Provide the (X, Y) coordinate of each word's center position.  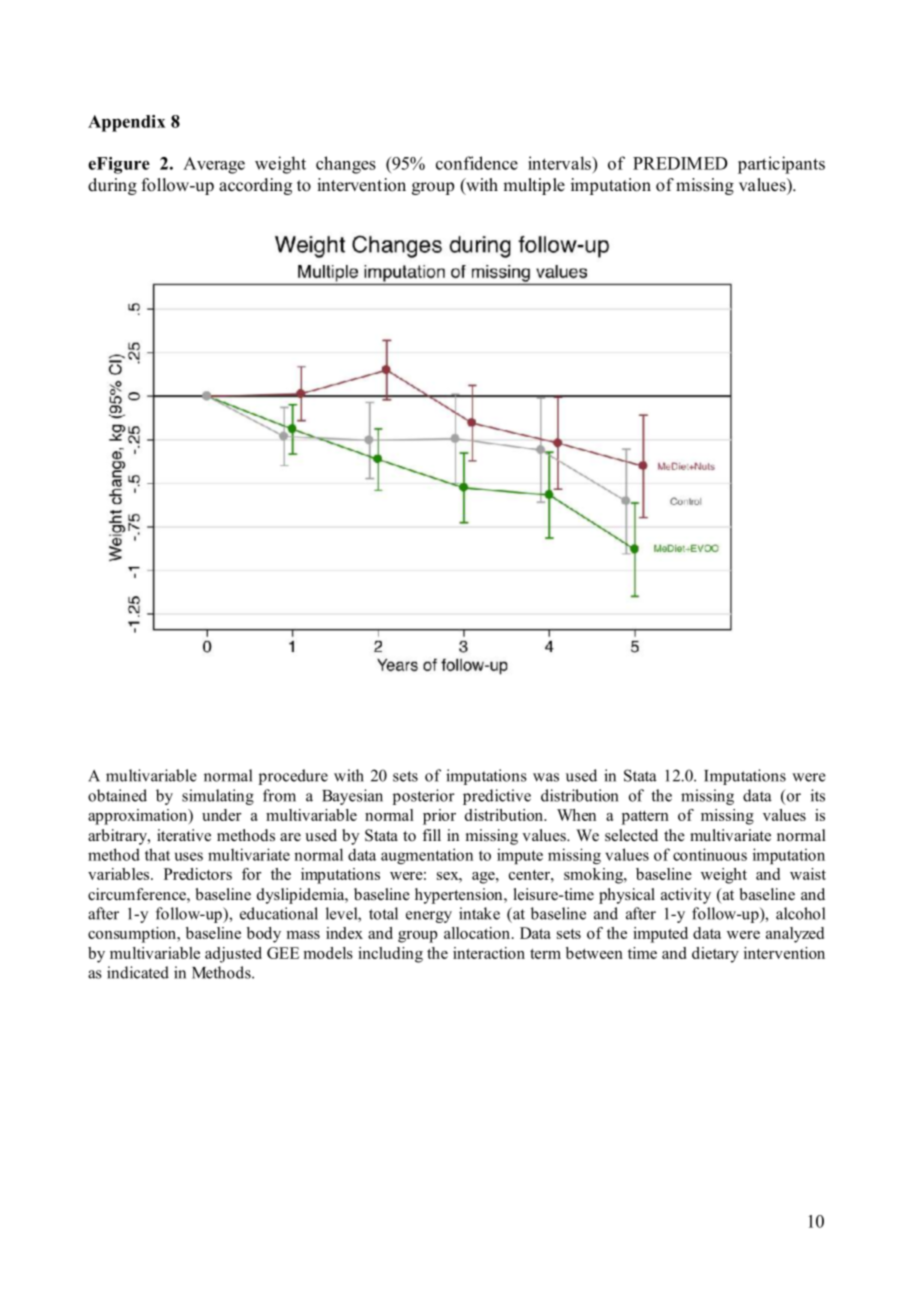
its (818, 795)
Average (214, 165)
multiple (534, 186)
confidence (477, 163)
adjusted (233, 955)
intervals (560, 163)
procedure (293, 777)
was (546, 777)
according (255, 186)
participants (781, 165)
